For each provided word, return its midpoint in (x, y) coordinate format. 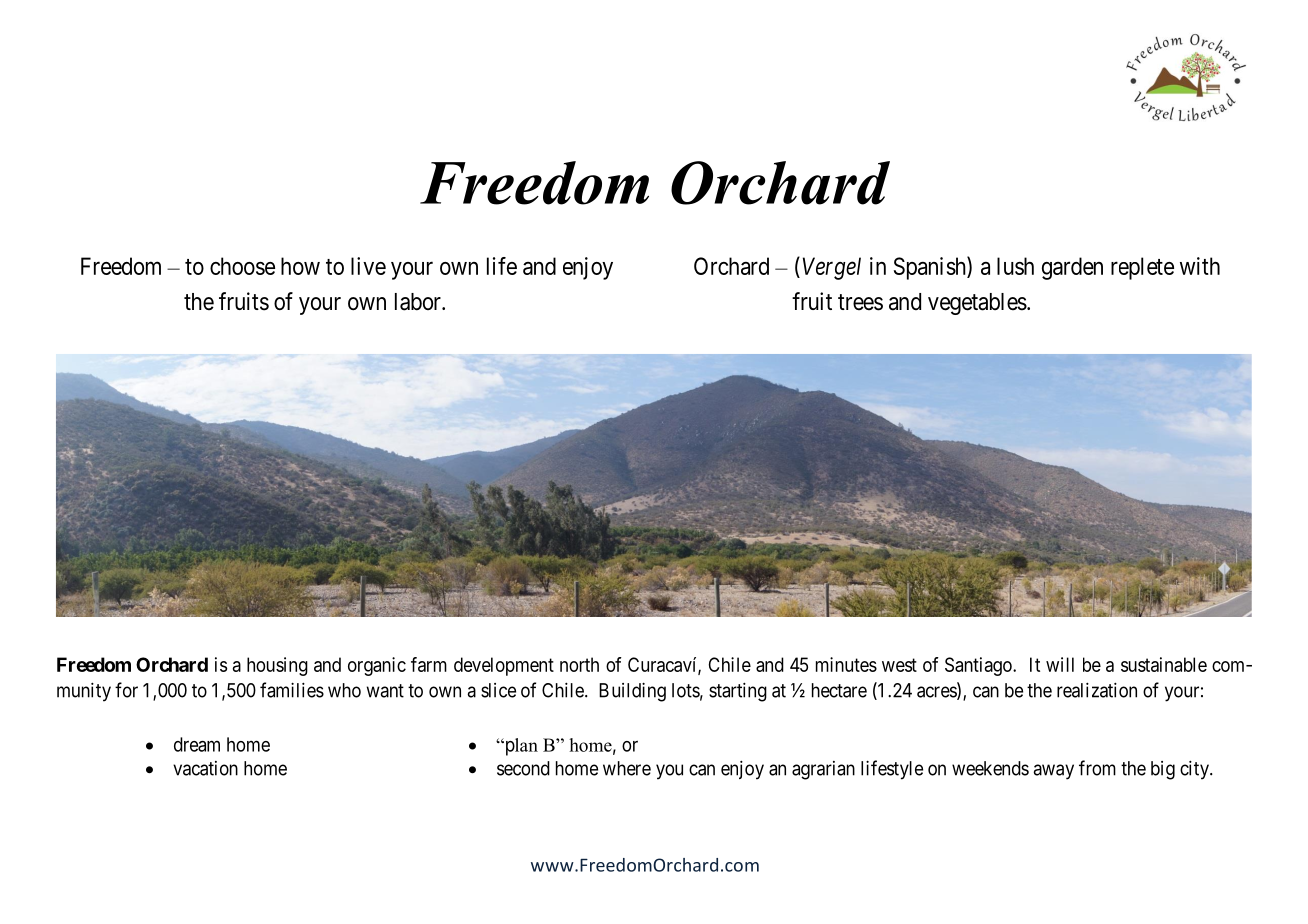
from (1097, 768)
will (1060, 664)
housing (277, 666)
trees (860, 302)
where (627, 768)
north (579, 664)
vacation (205, 768)
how (300, 266)
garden (1072, 268)
